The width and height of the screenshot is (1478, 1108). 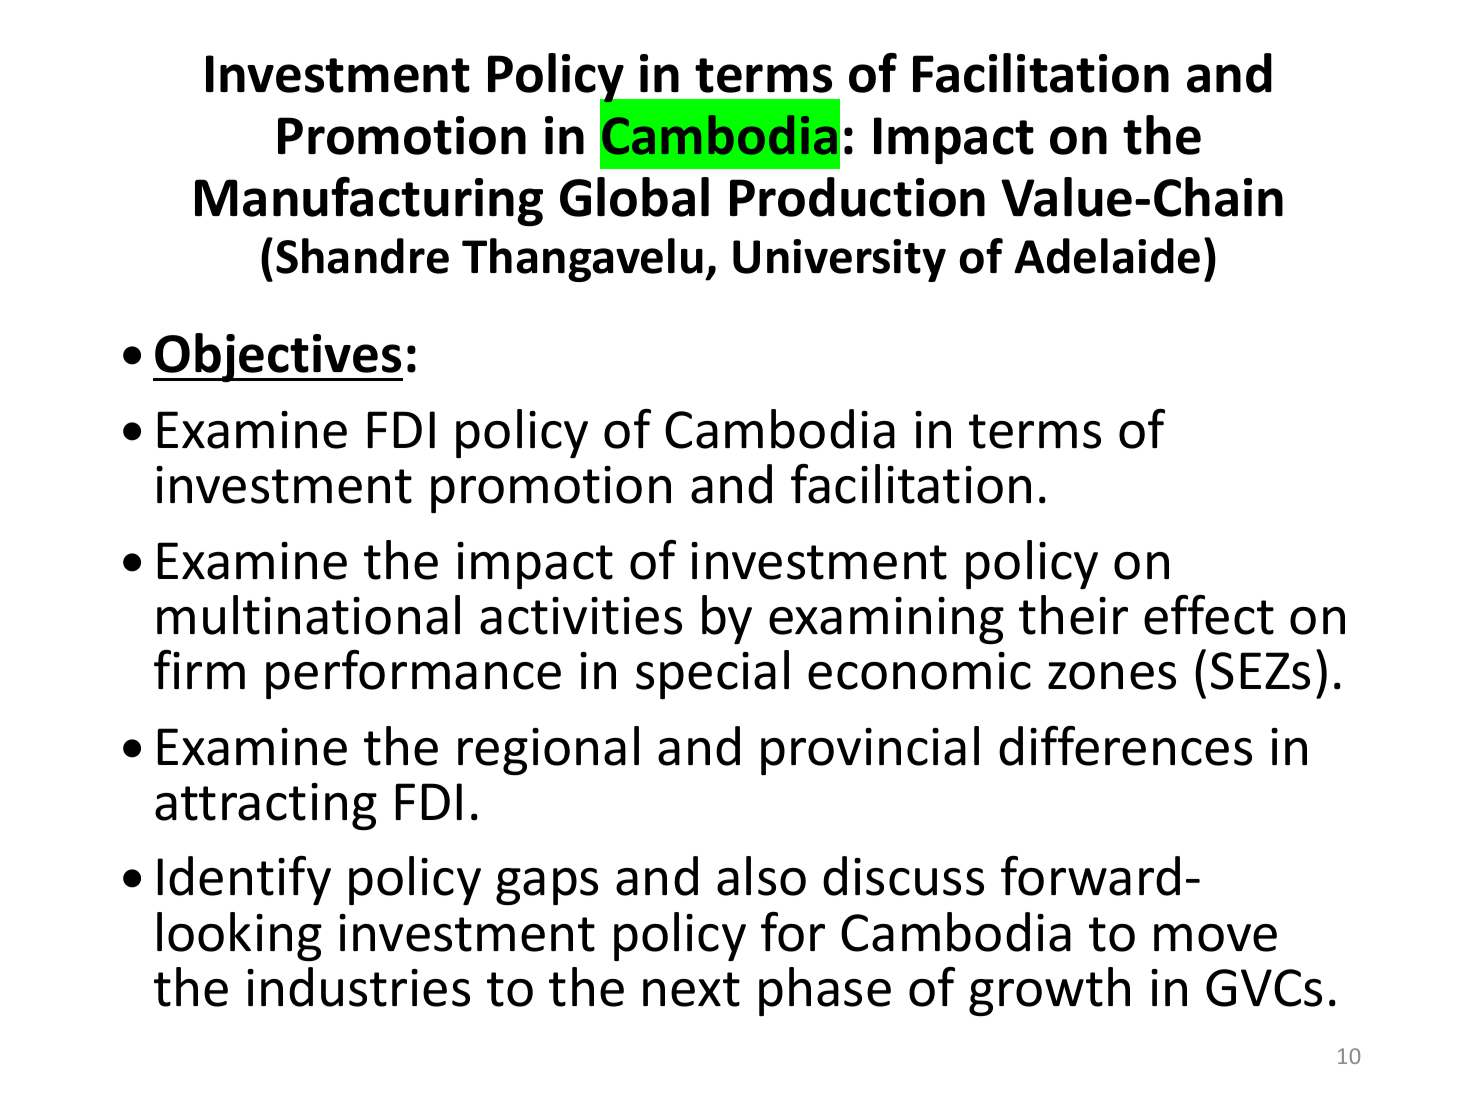 I want to click on Adelaide, so click(x=1107, y=256).
